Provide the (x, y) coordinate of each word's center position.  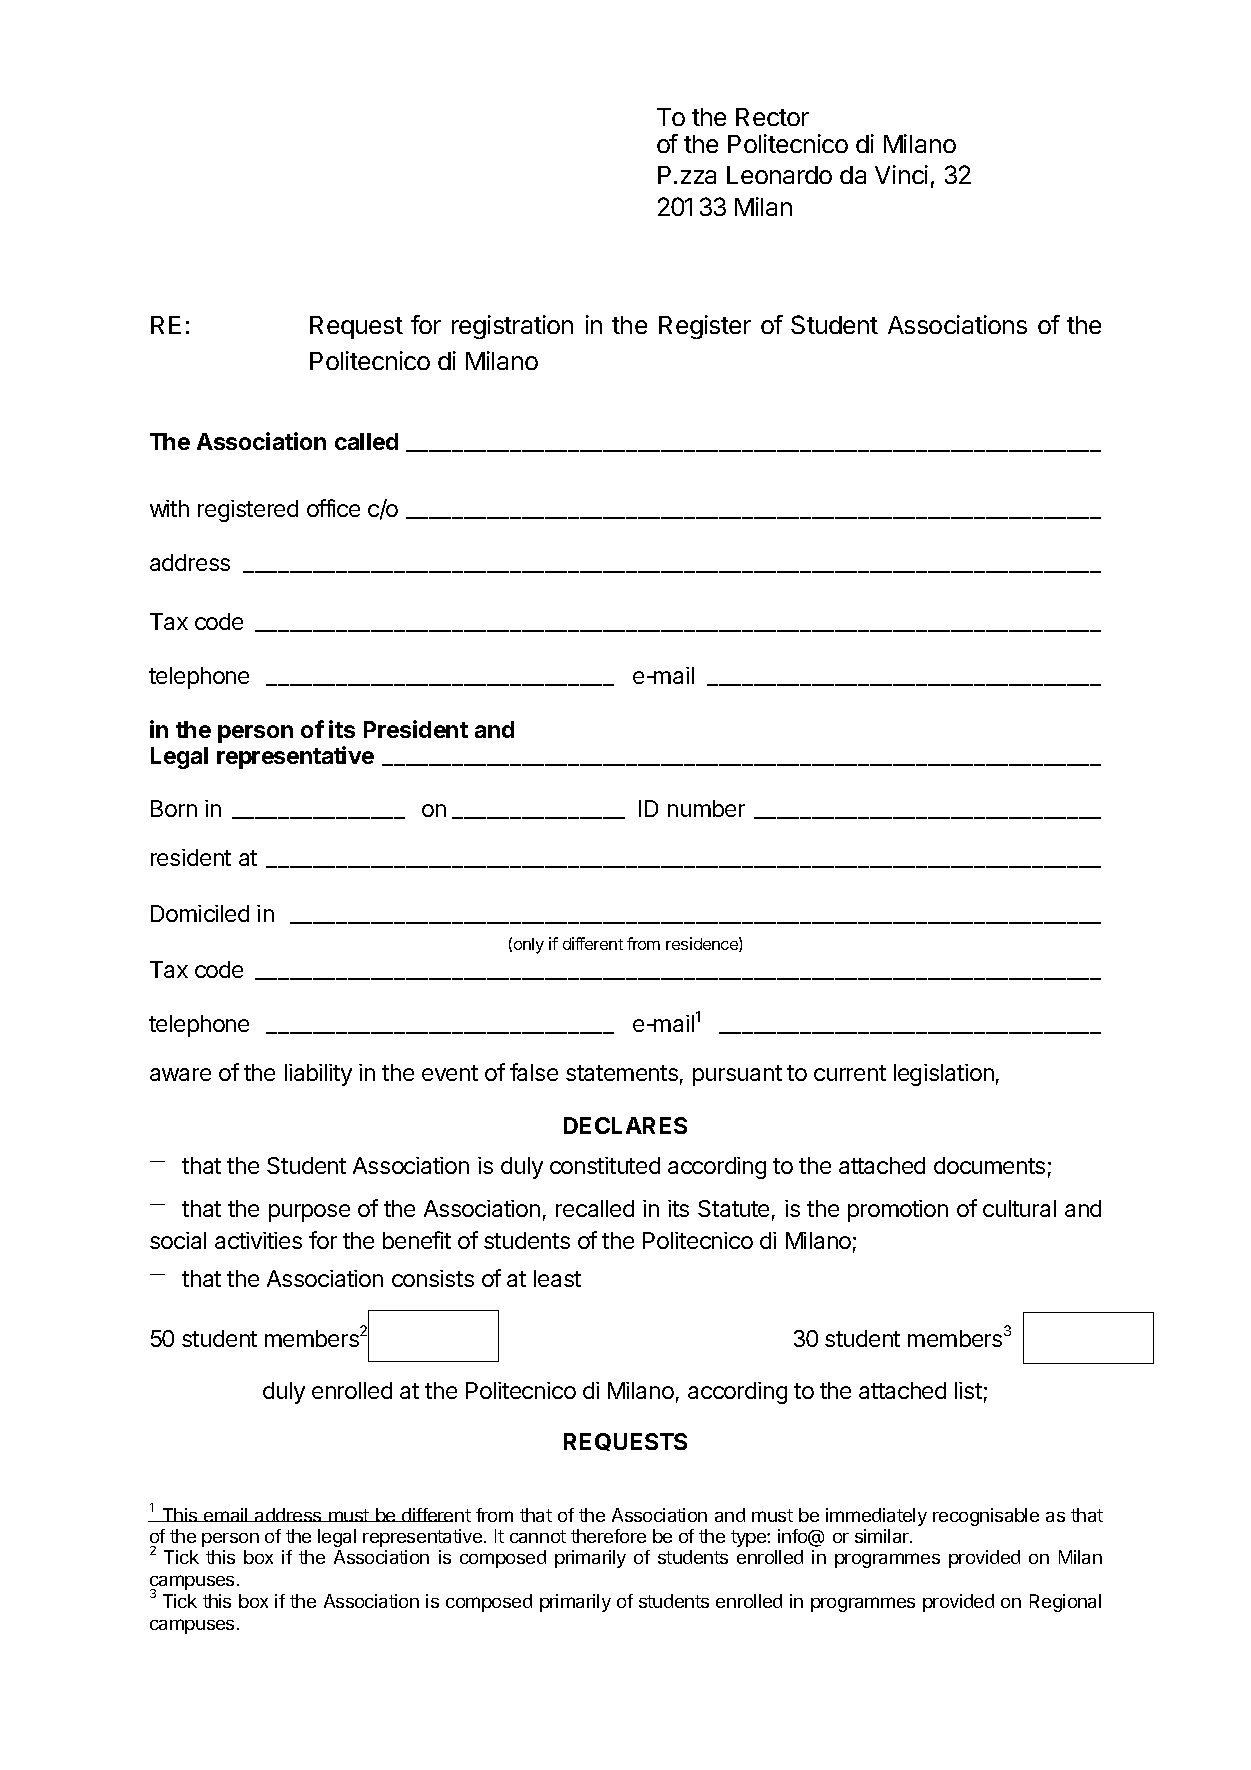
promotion (898, 1211)
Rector (772, 117)
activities (258, 1240)
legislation (944, 1075)
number (706, 808)
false (534, 1072)
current (850, 1073)
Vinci (901, 174)
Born (174, 808)
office (333, 508)
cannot (538, 1536)
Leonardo (779, 175)
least (557, 1278)
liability (318, 1075)
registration (512, 327)
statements (622, 1073)
